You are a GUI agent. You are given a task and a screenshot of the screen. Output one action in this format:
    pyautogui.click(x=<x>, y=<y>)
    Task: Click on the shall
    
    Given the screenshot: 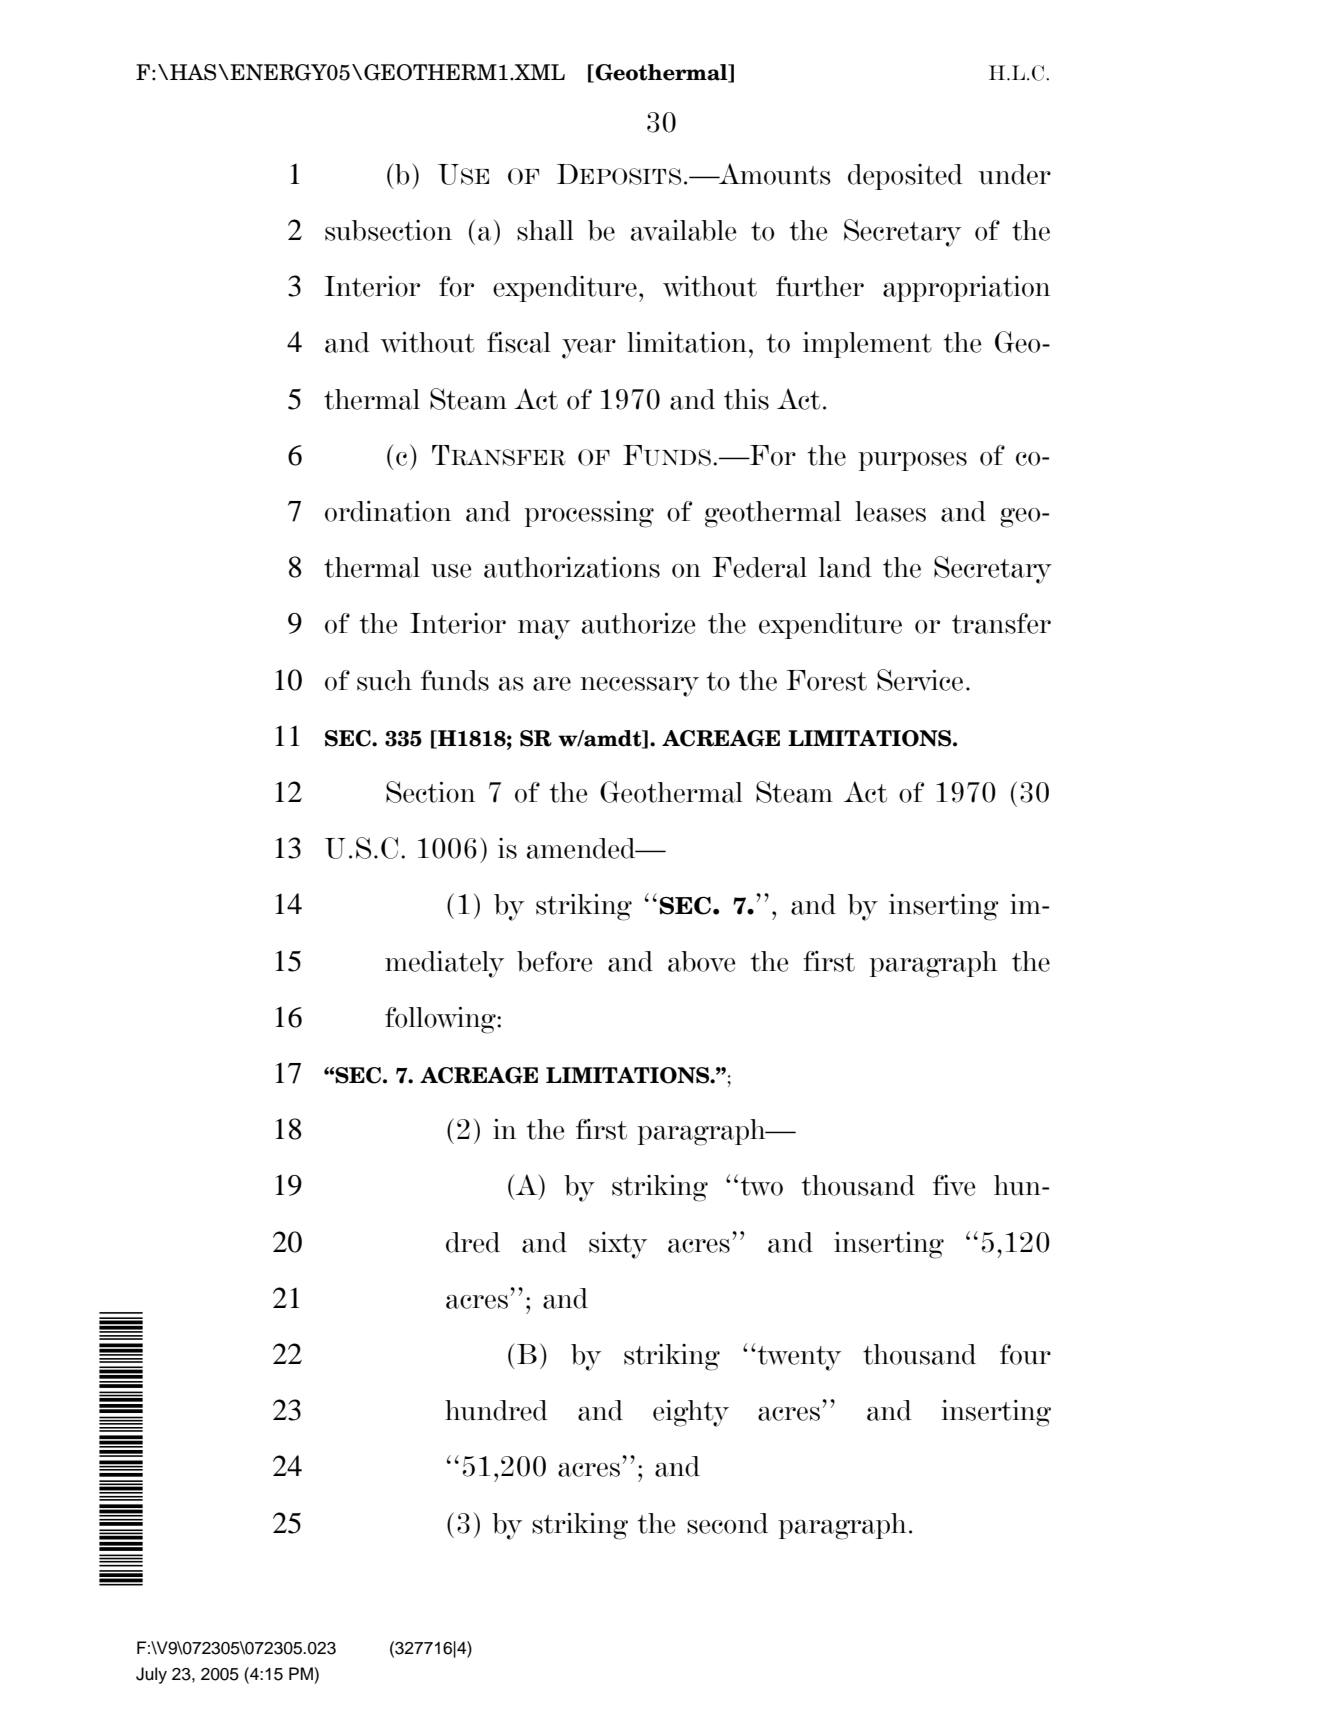 What is the action you would take?
    pyautogui.click(x=545, y=230)
